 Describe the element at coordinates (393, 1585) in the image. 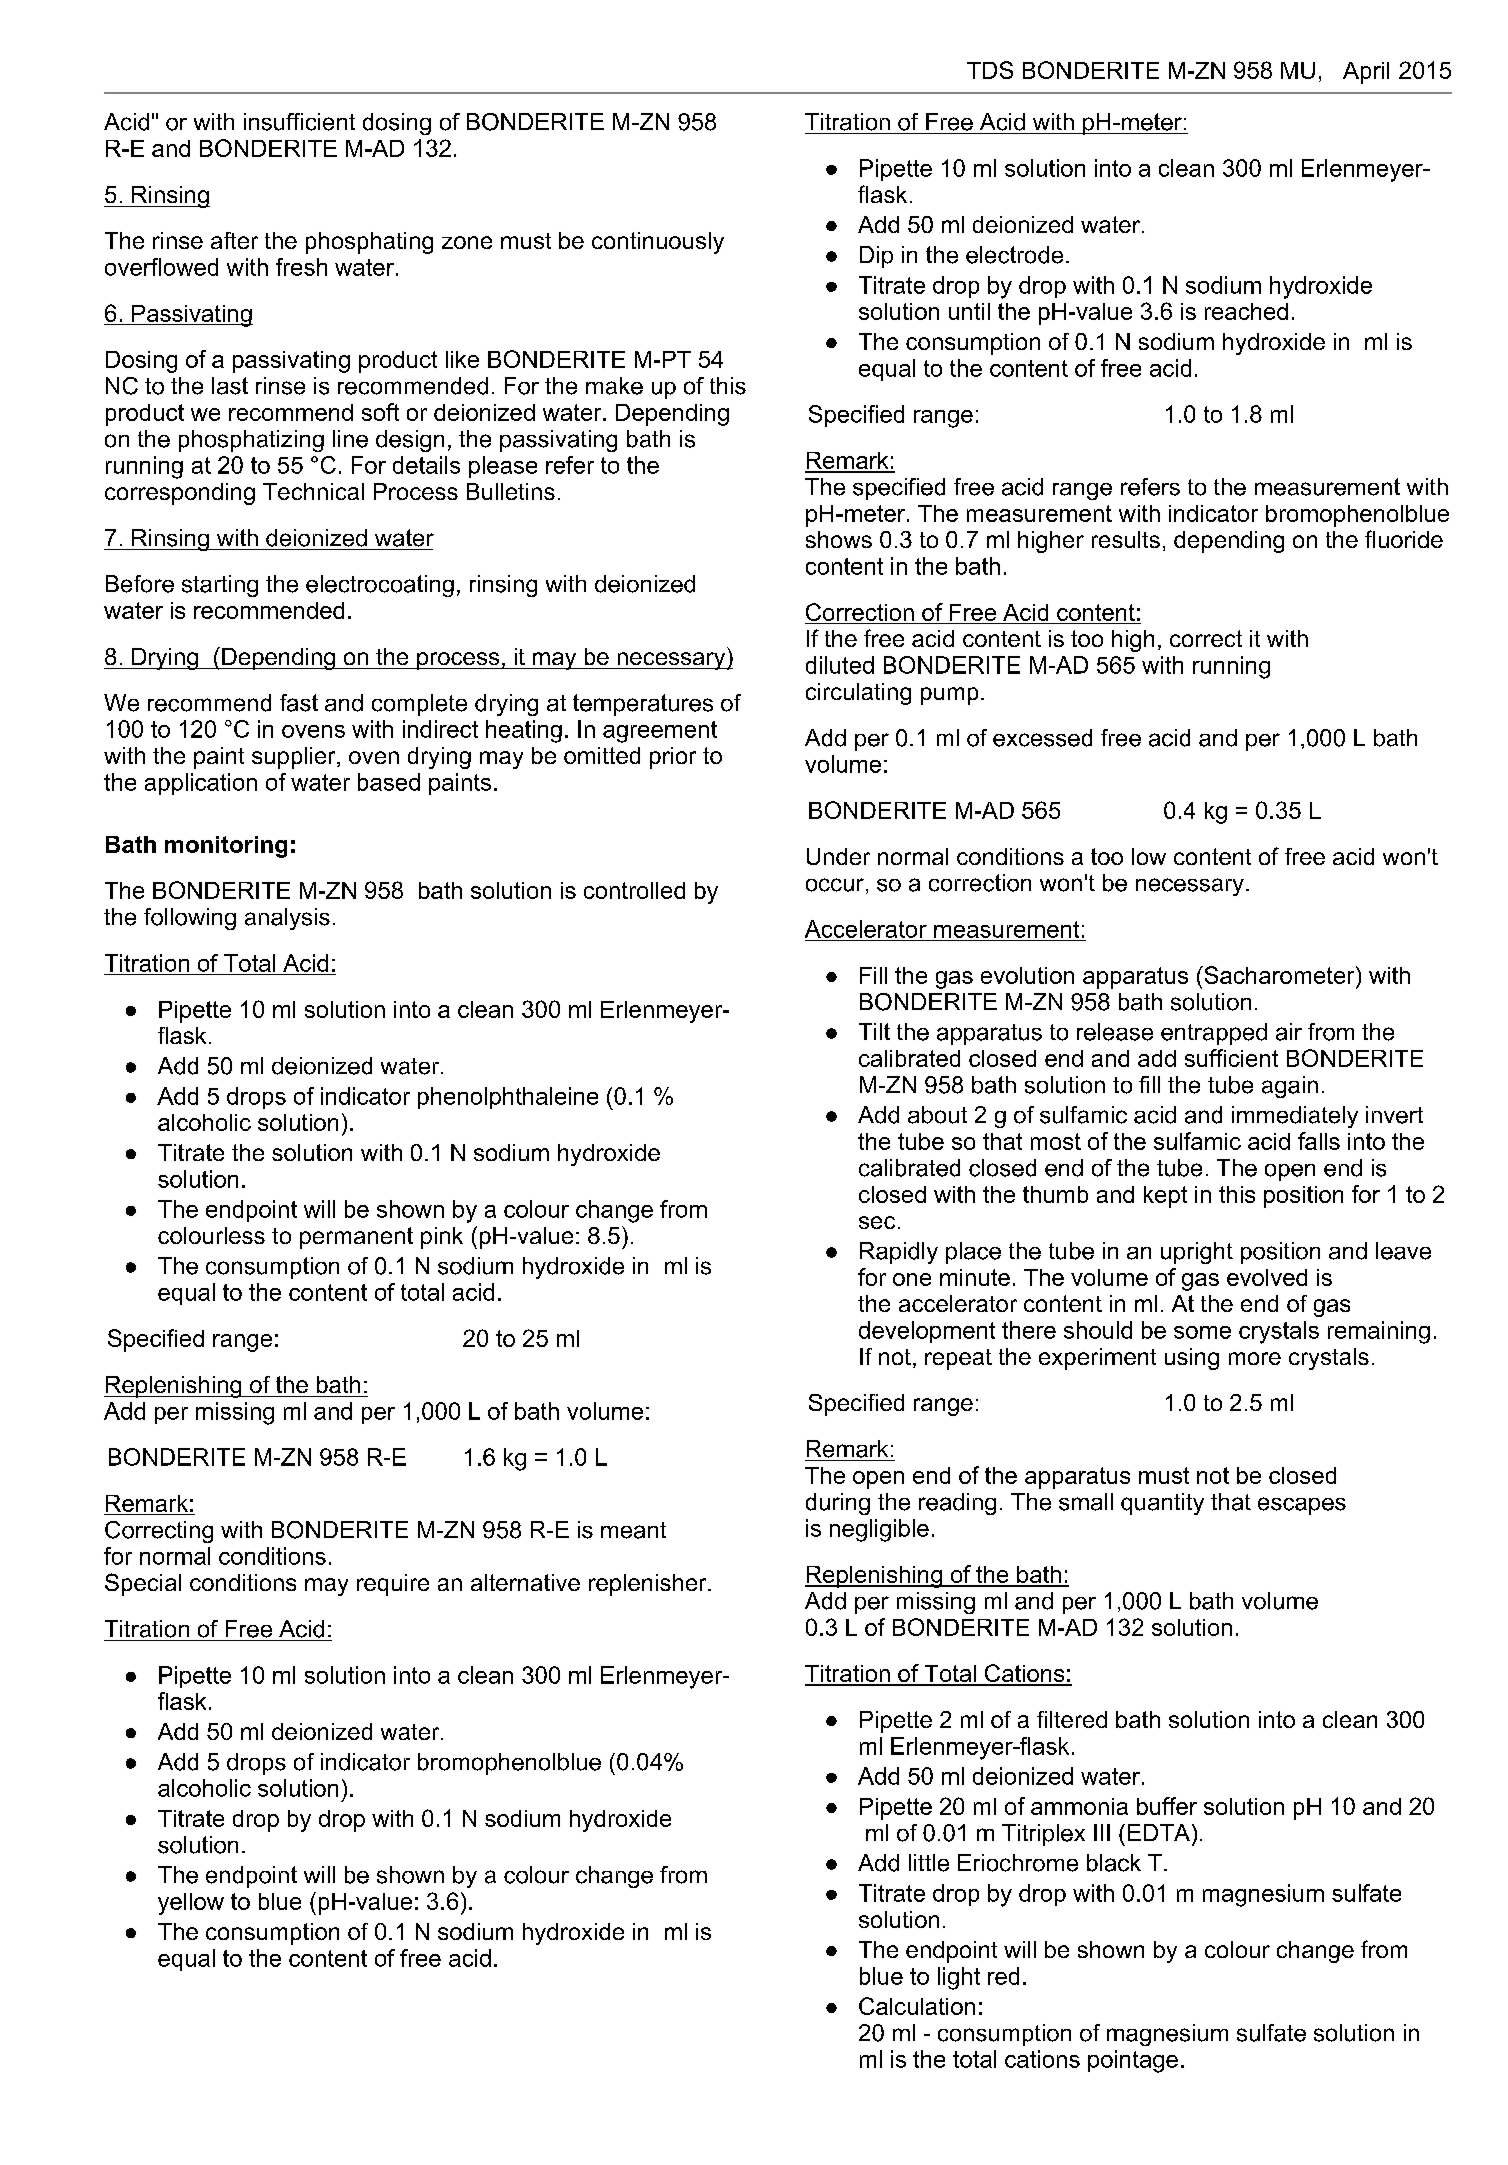

I see `require` at that location.
